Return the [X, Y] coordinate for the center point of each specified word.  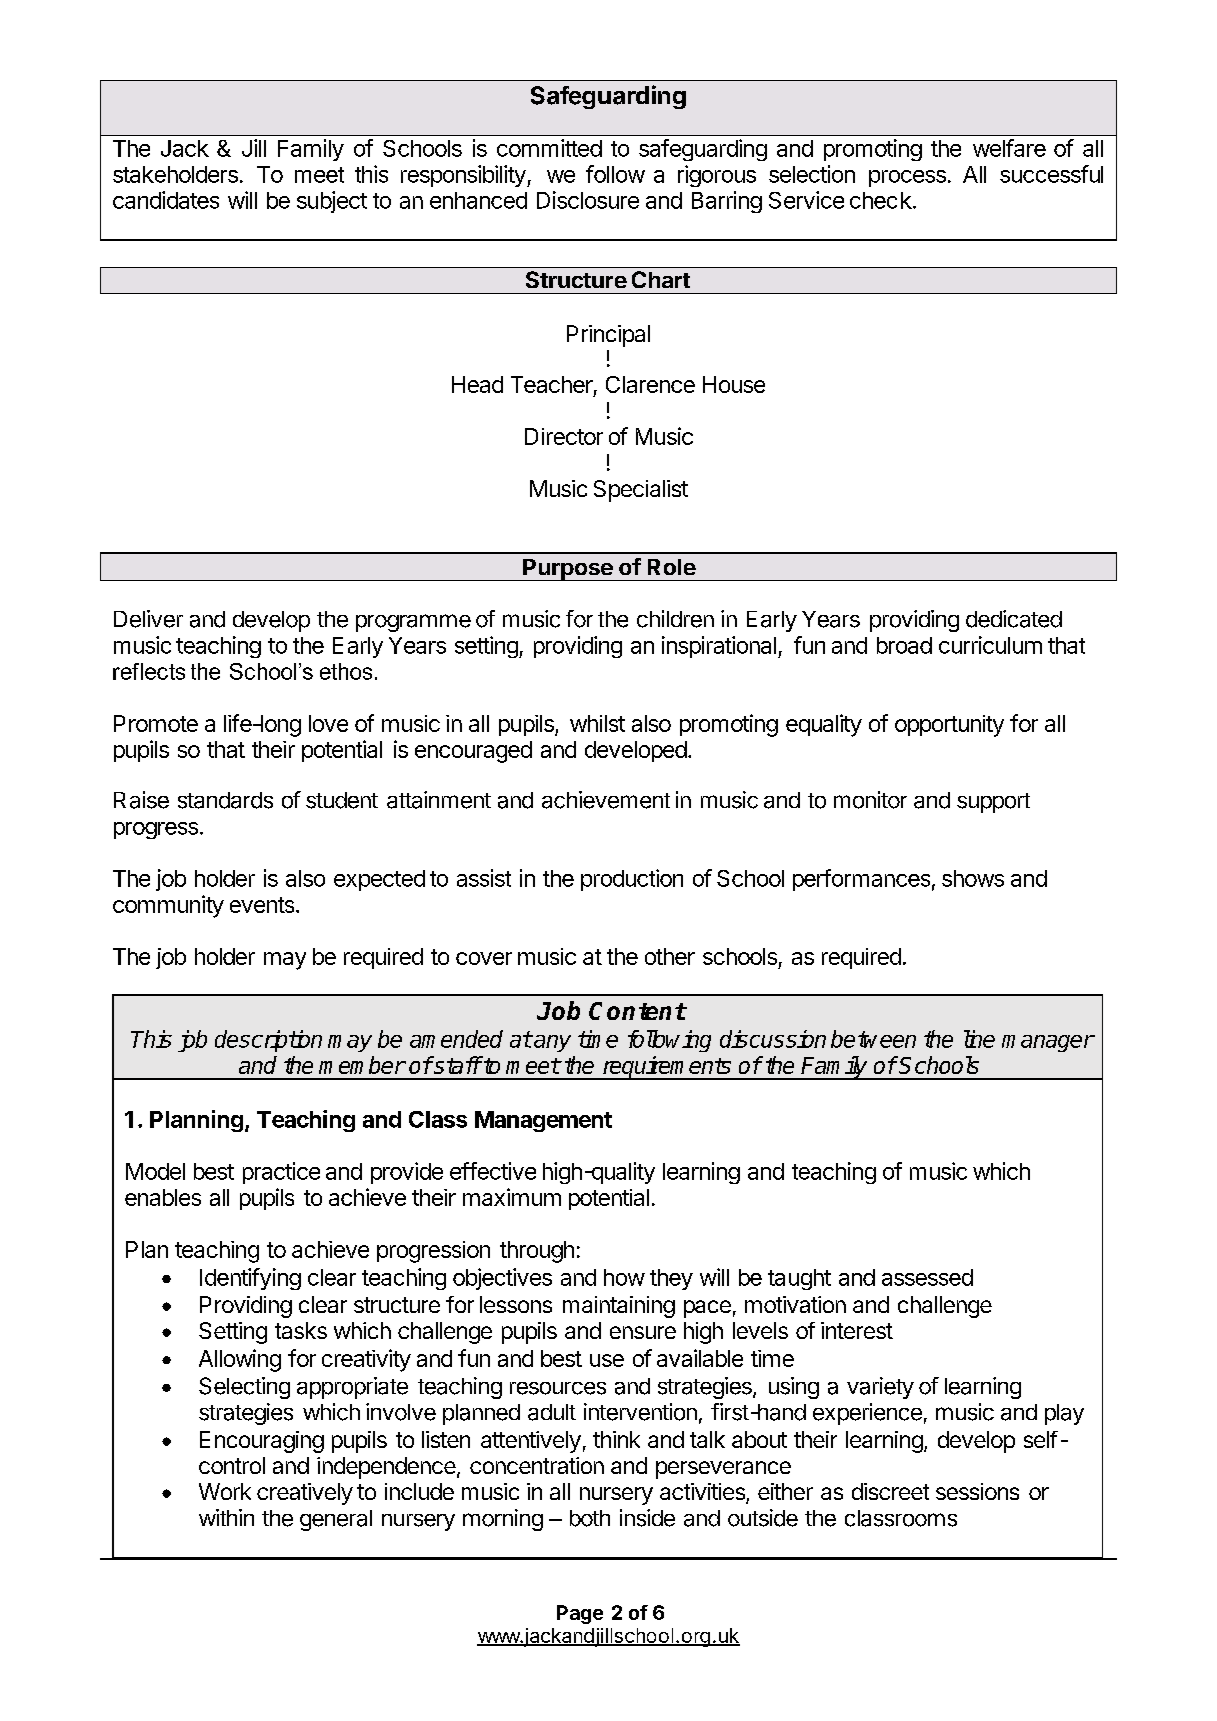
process [907, 178]
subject [332, 202]
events [263, 905]
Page [580, 1614]
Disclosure [588, 200]
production [632, 880]
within [226, 1517]
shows [973, 878]
